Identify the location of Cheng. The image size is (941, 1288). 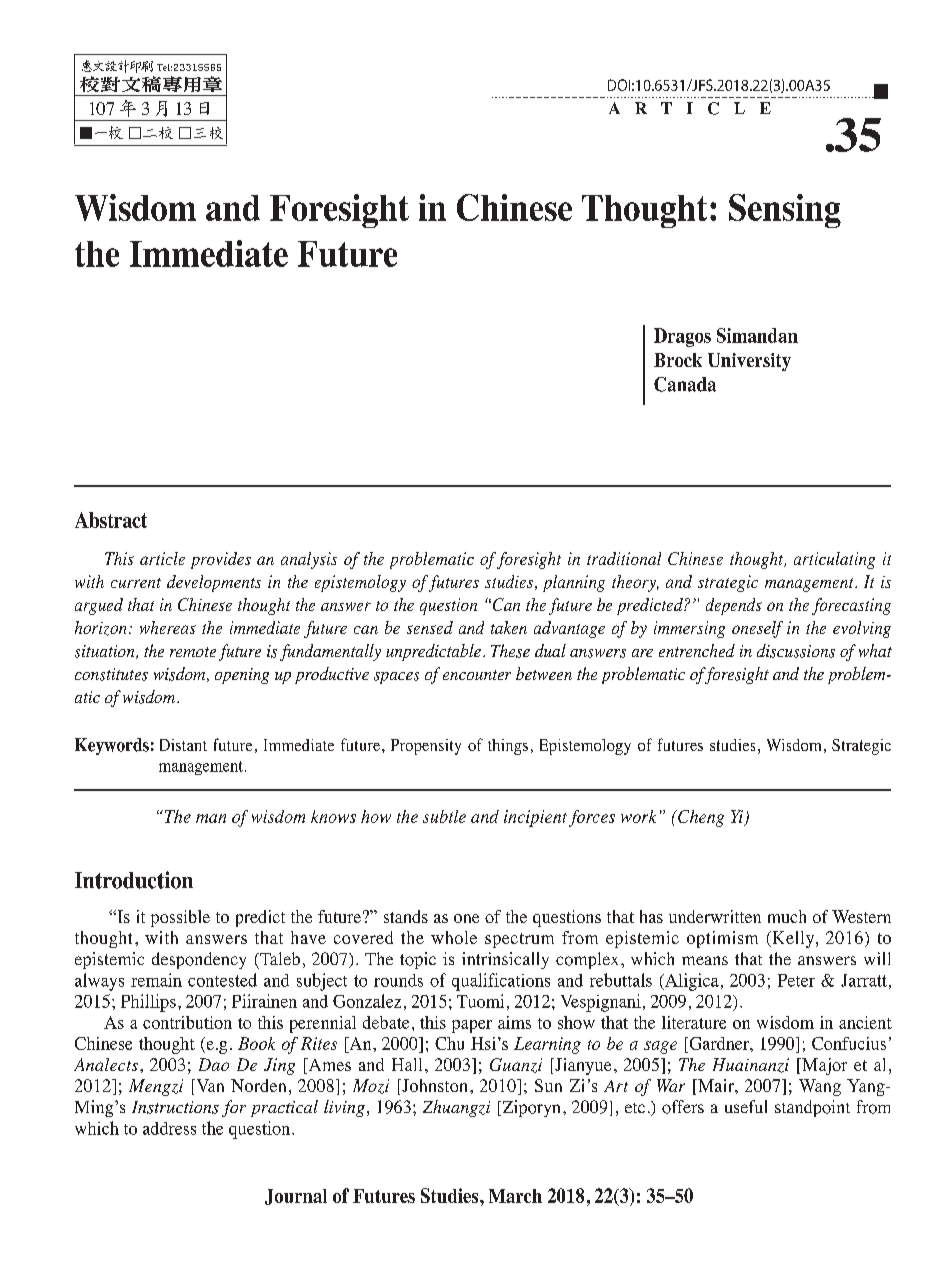
(700, 818).
